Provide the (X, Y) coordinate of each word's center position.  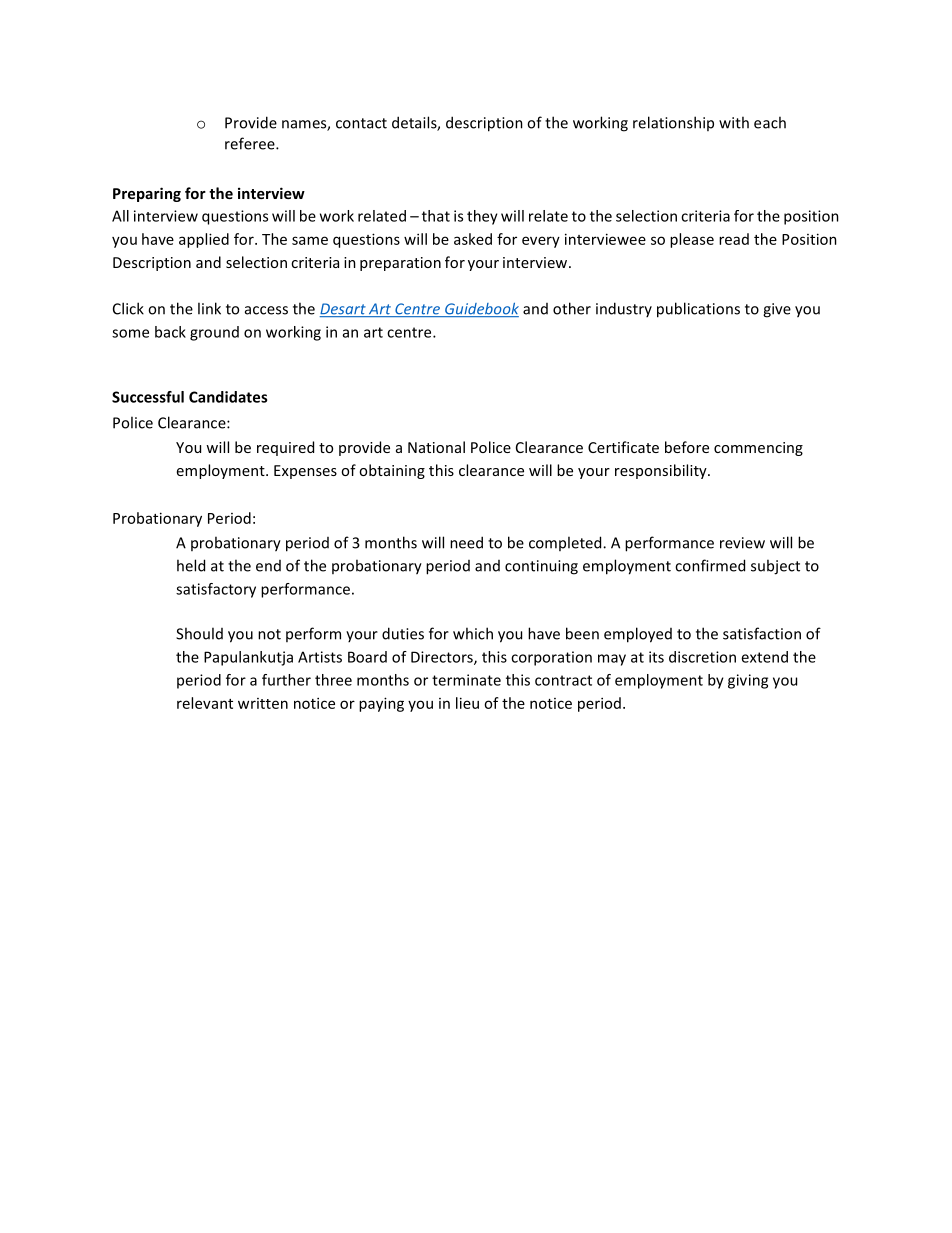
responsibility (662, 471)
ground (214, 333)
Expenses (305, 472)
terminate (466, 680)
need (466, 542)
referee (251, 143)
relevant (205, 703)
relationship (673, 123)
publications (698, 310)
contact (361, 123)
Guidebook (481, 310)
